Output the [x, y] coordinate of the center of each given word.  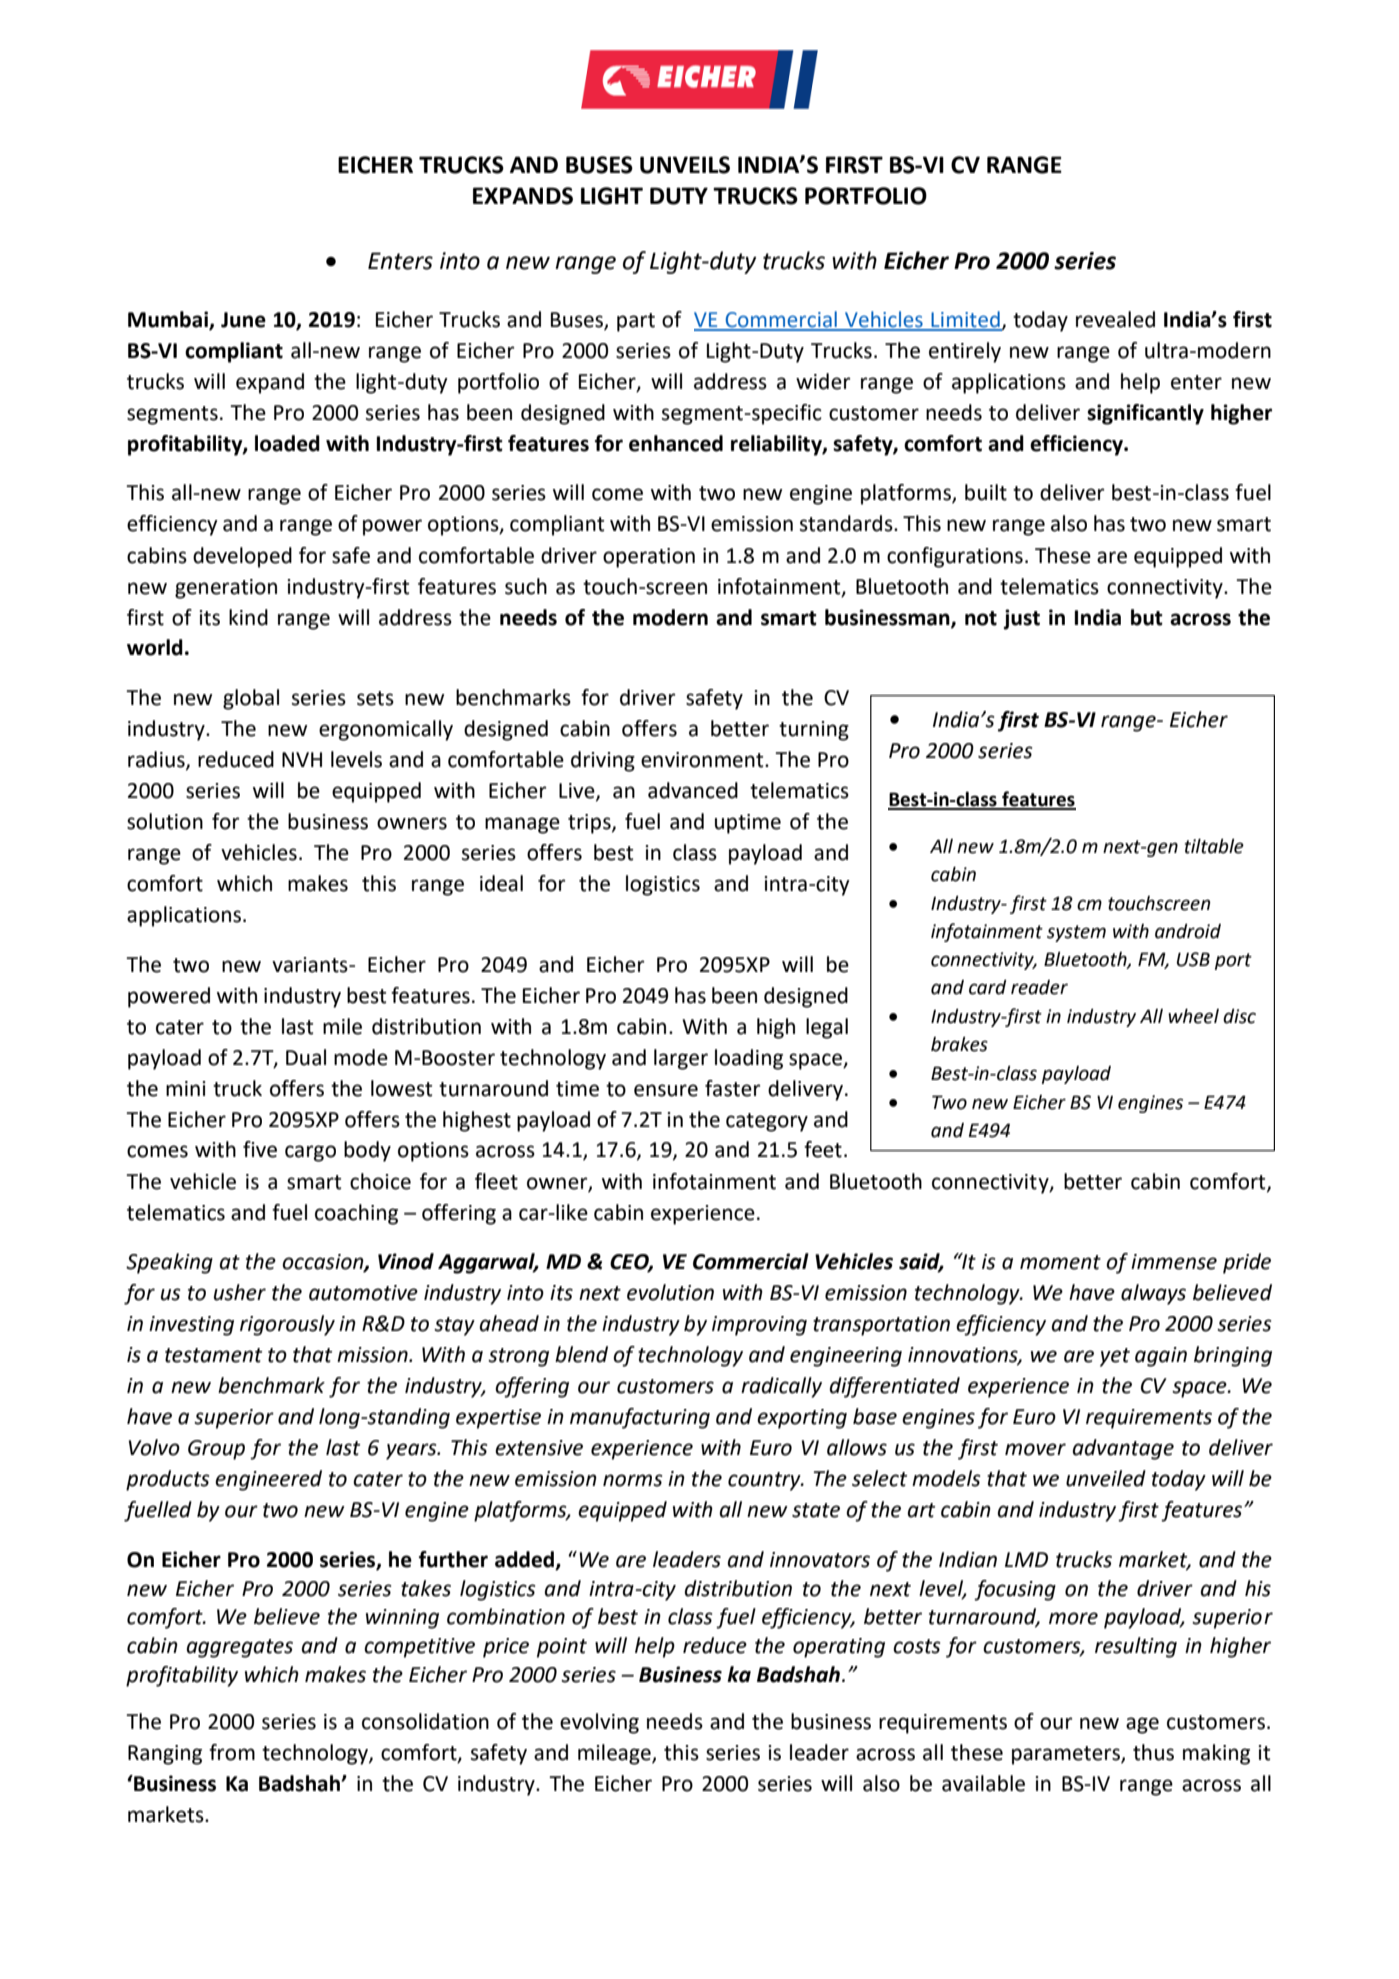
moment [1060, 1262]
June [243, 320]
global [251, 699]
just [1022, 619]
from [232, 1752]
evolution [670, 1292]
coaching [356, 1214]
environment [703, 760]
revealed [1115, 319]
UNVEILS [685, 165]
